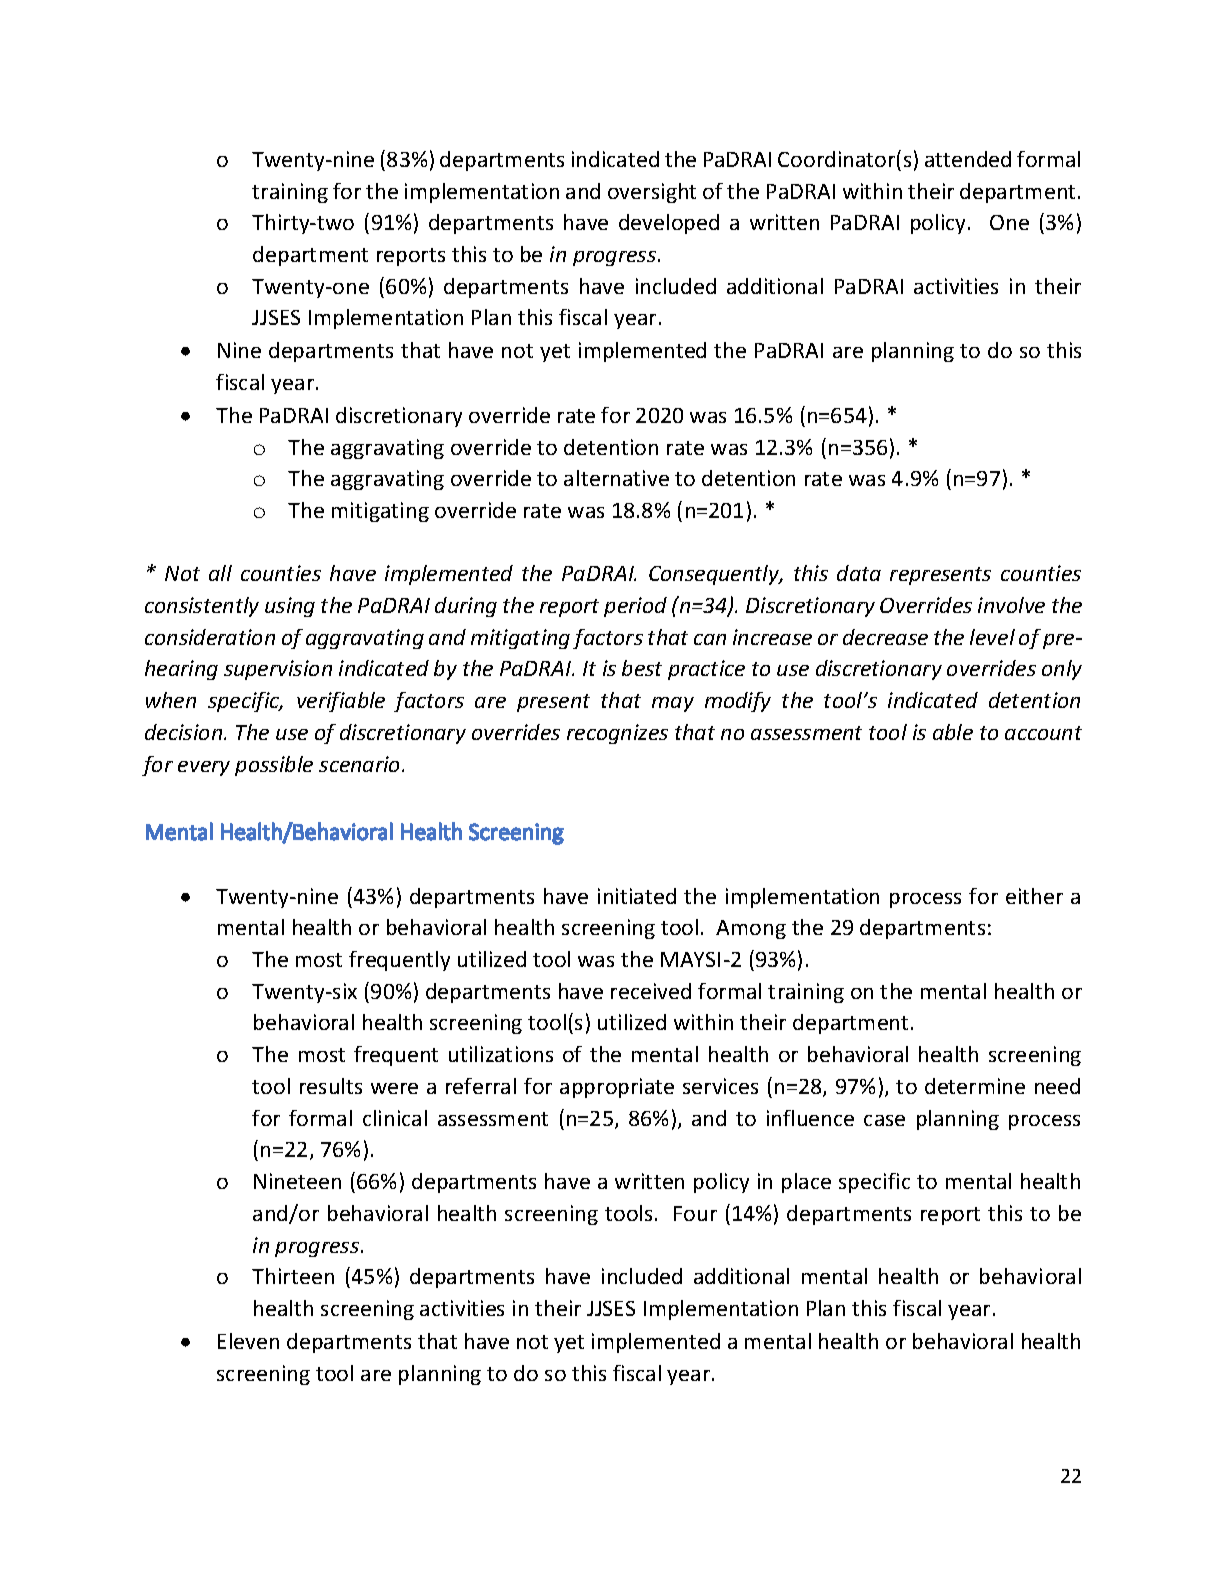 The width and height of the screenshot is (1227, 1588). I want to click on Four, so click(695, 1213).
